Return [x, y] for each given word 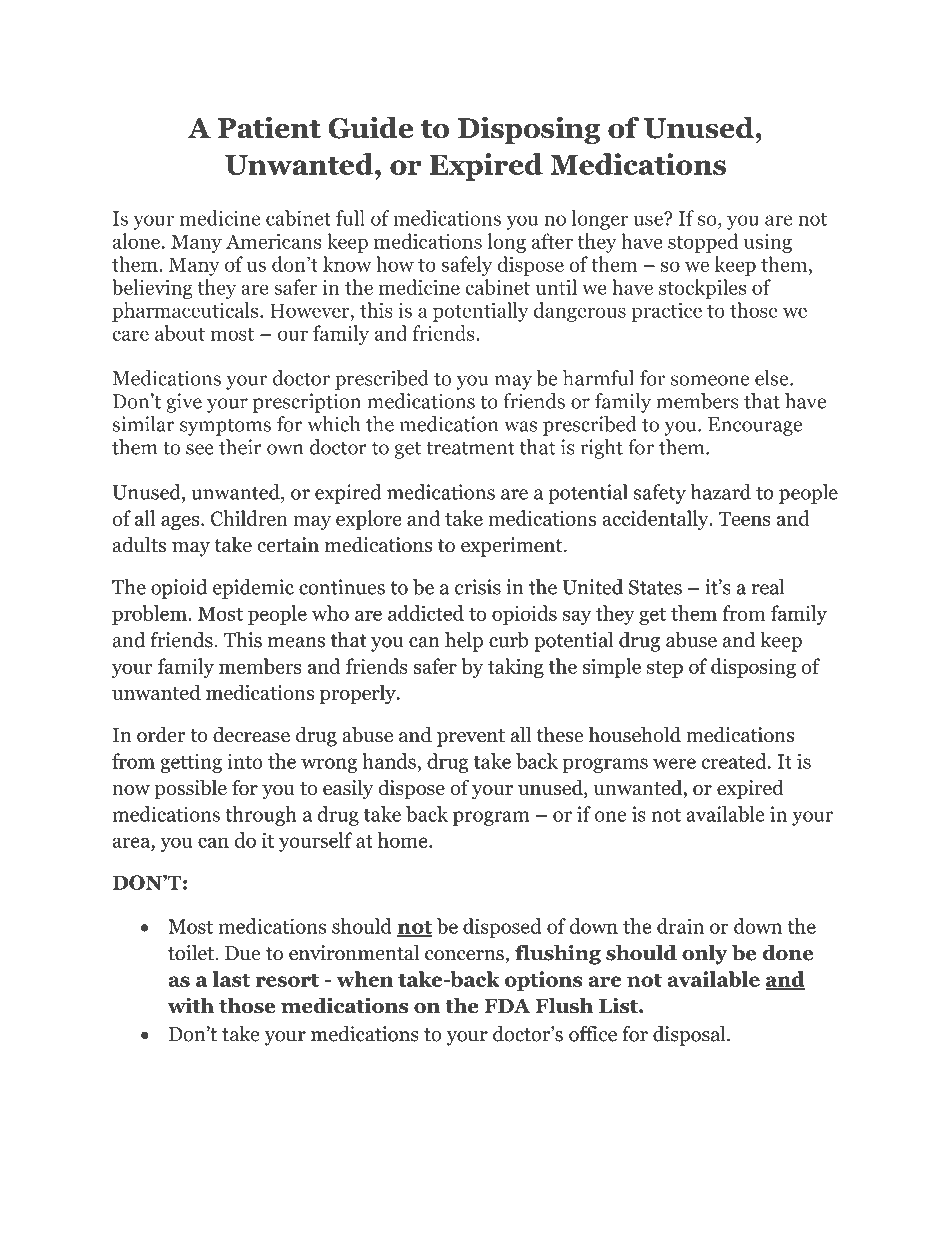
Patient [269, 127]
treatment [470, 448]
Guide [371, 127]
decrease [251, 735]
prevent [471, 738]
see [200, 449]
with [191, 1005]
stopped [703, 243]
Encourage [755, 426]
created [735, 761]
